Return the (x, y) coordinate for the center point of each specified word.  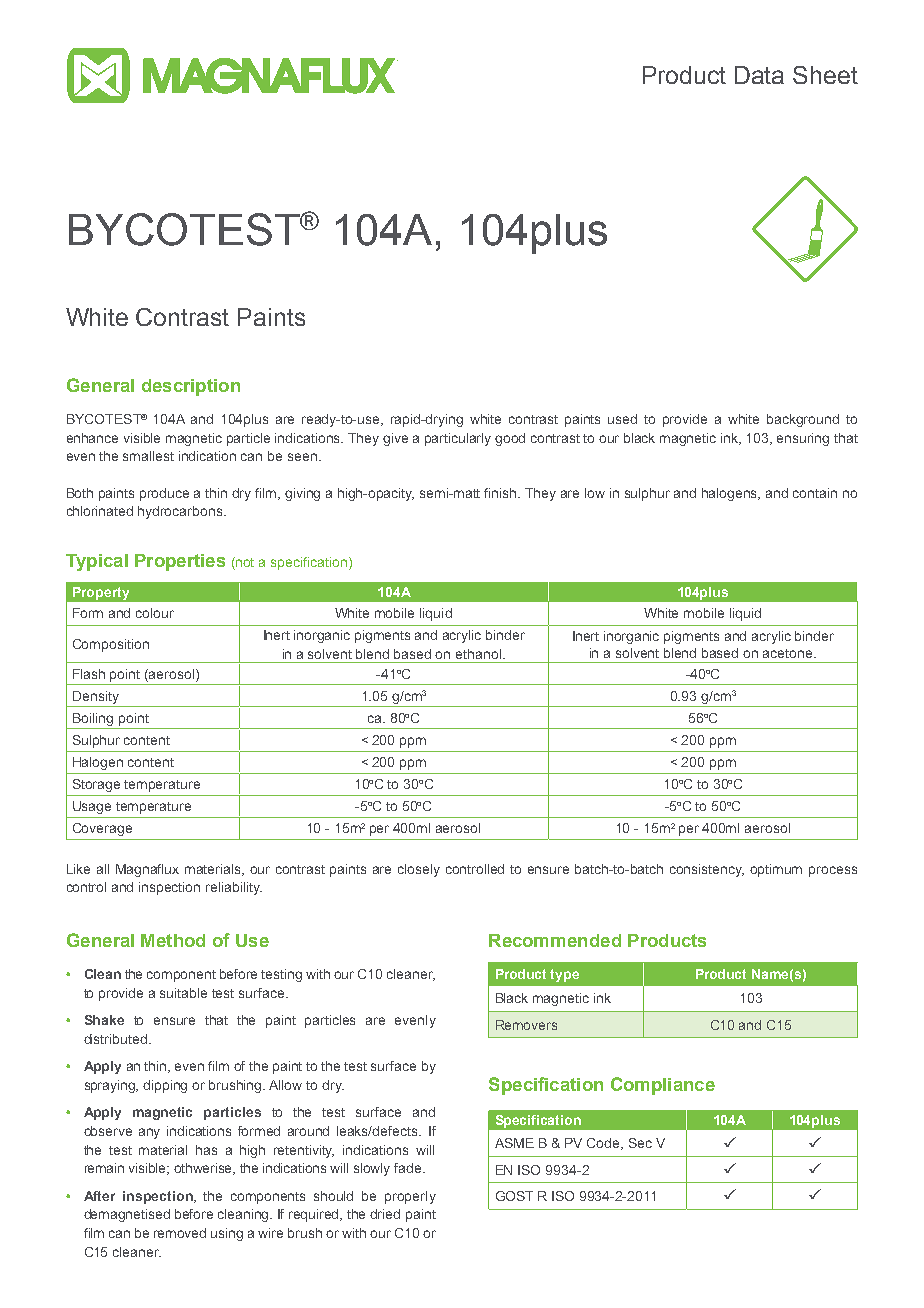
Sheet (825, 75)
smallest (148, 456)
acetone (789, 653)
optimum (776, 870)
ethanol (478, 654)
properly (410, 1197)
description (191, 387)
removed (180, 1233)
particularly (458, 439)
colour (155, 613)
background (803, 420)
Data (759, 75)
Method (173, 940)
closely (419, 870)
